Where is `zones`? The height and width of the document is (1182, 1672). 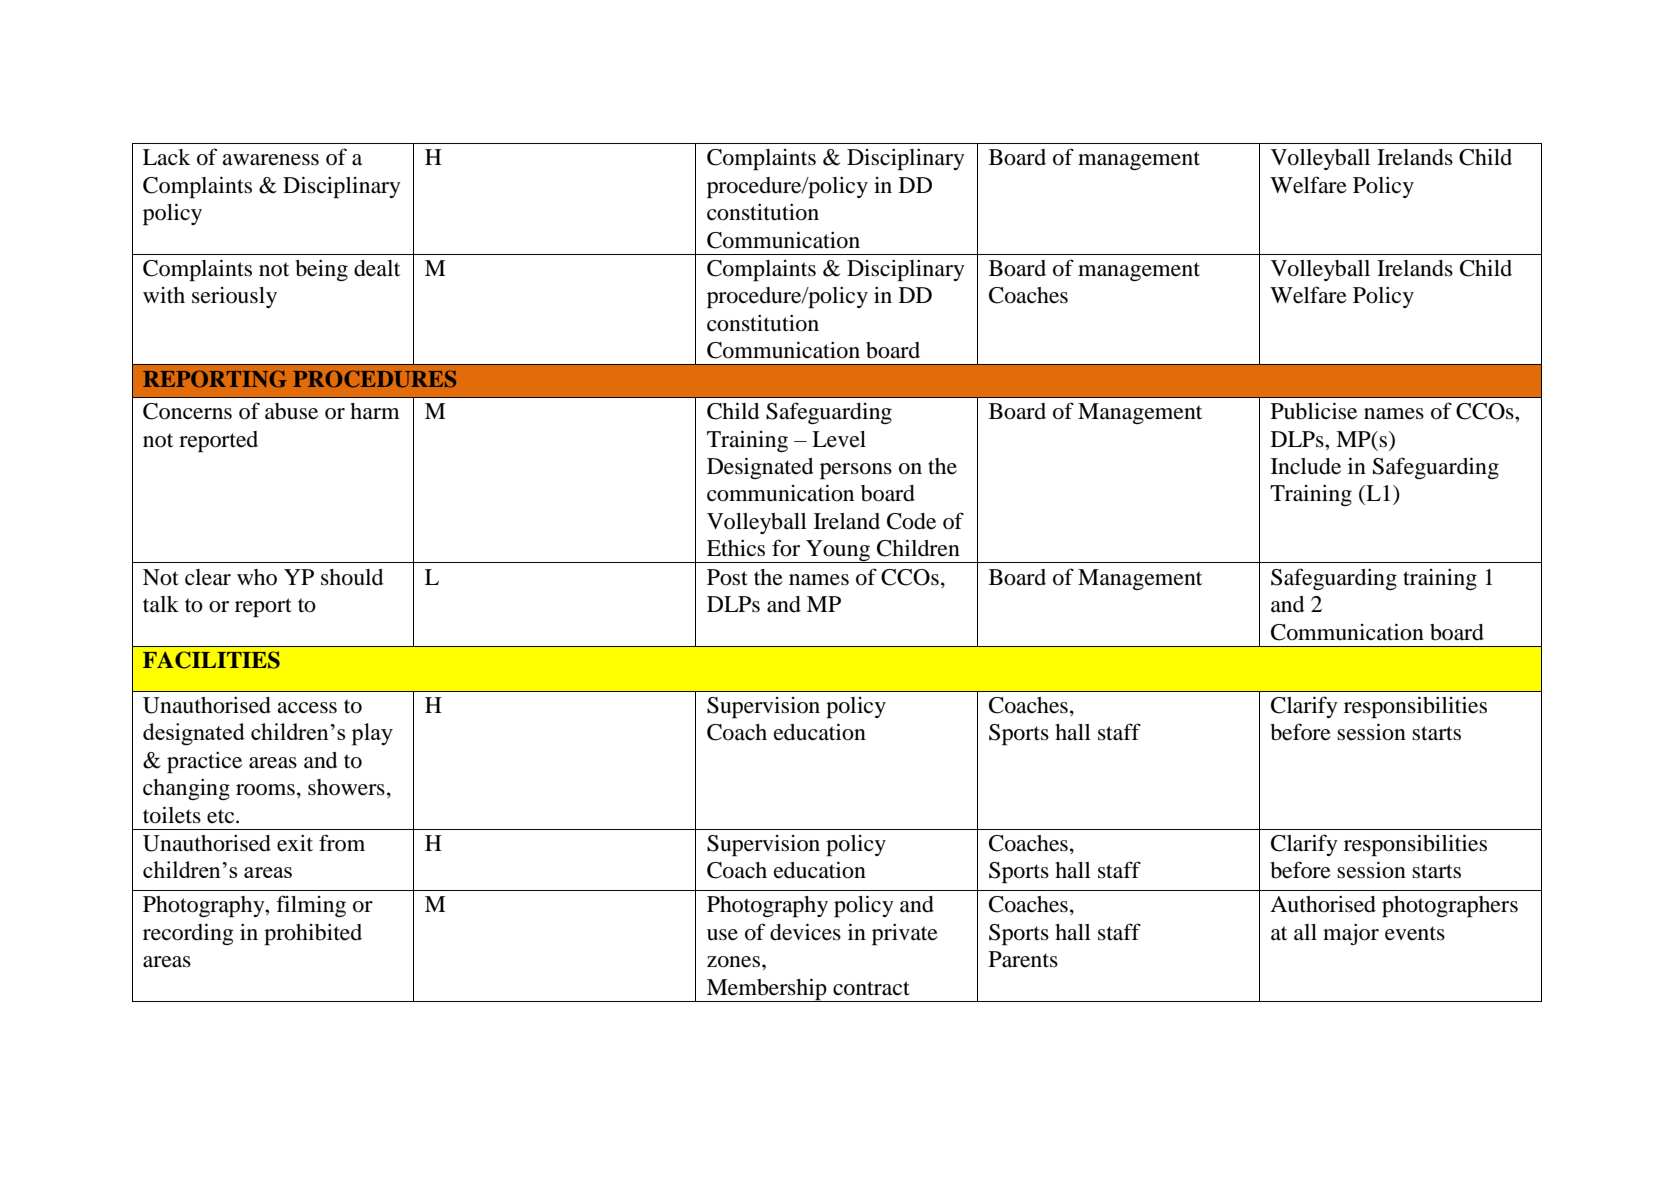 zones is located at coordinates (733, 962).
